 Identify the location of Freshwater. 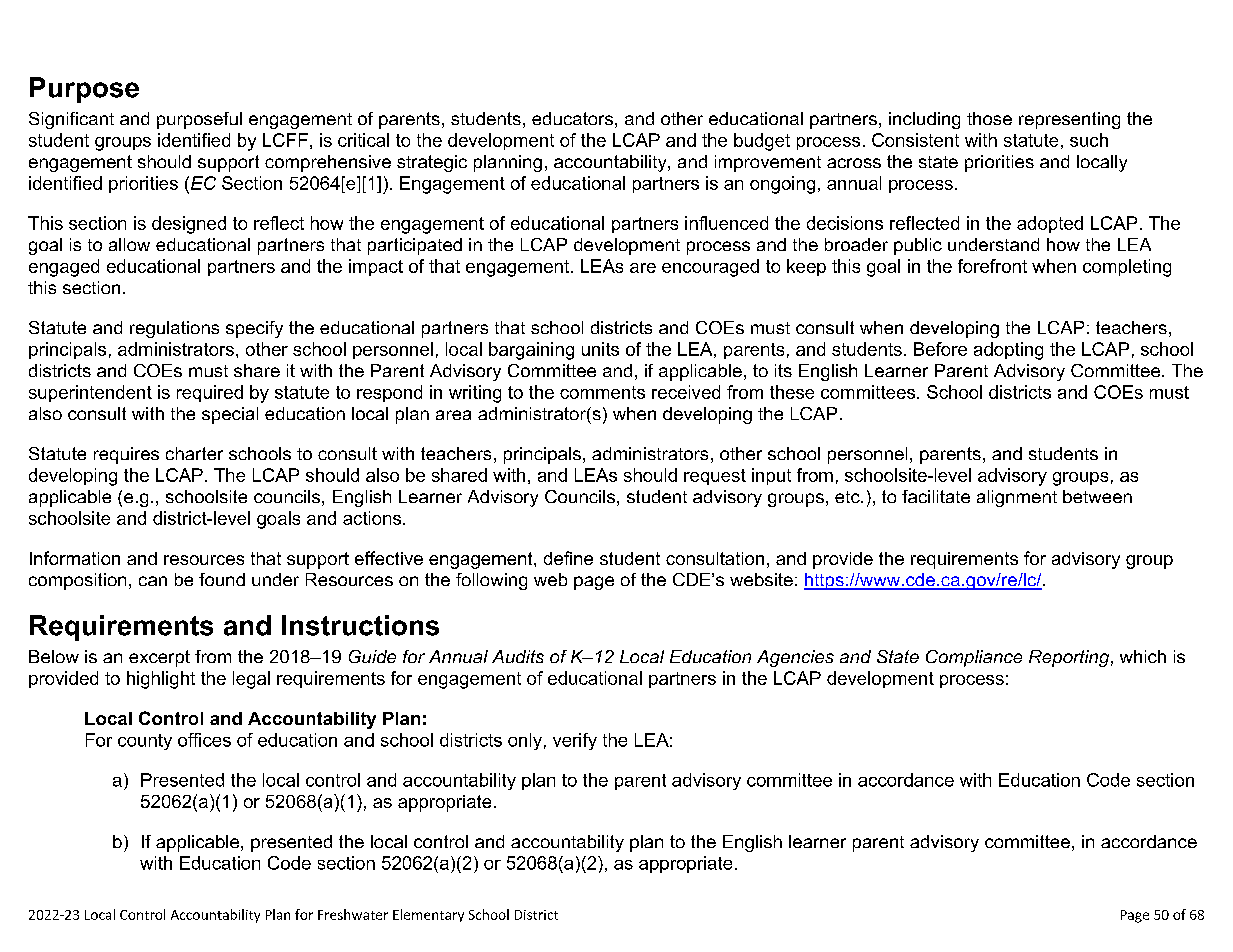
(353, 914).
